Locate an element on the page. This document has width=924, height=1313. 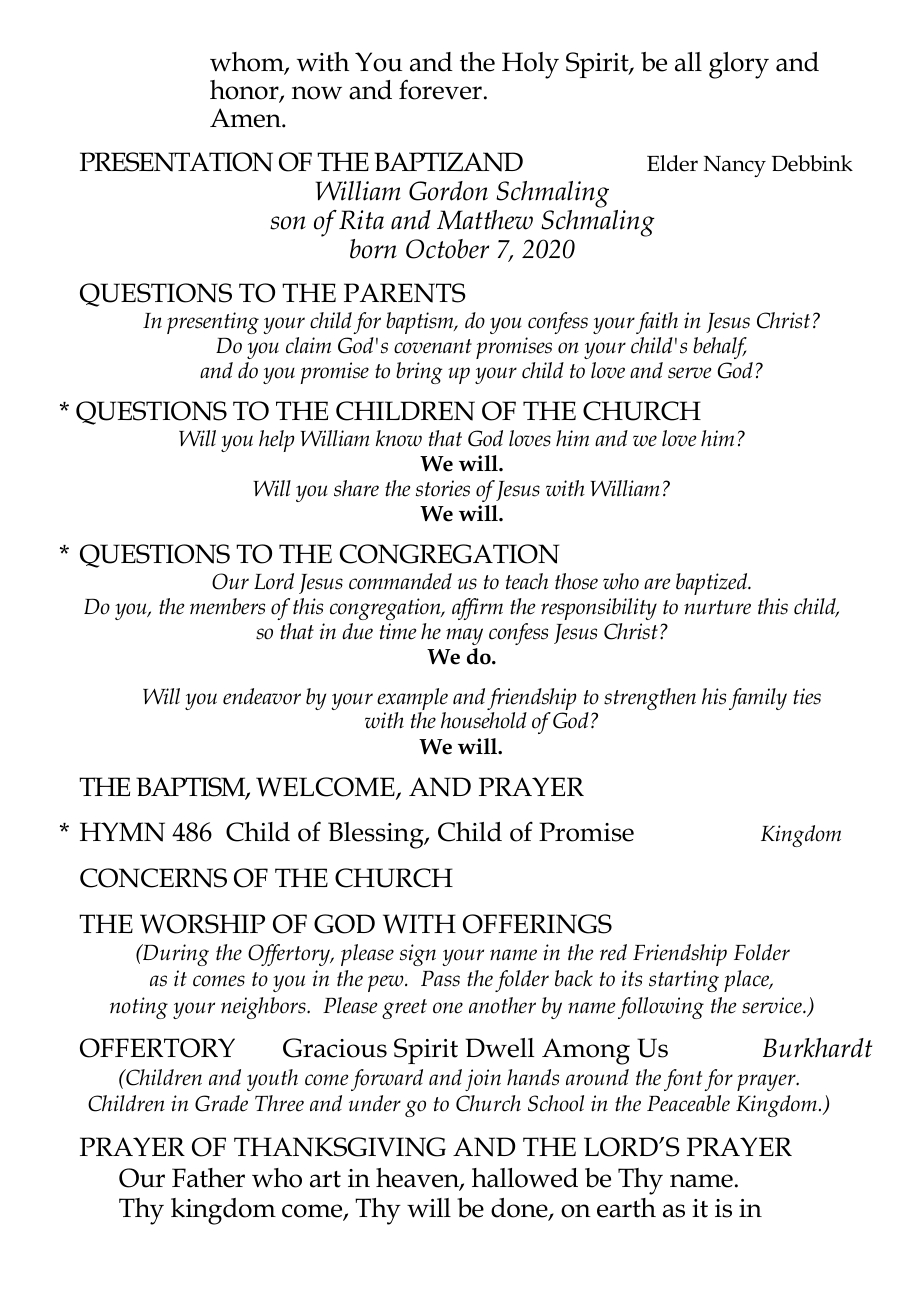
members is located at coordinates (227, 606).
